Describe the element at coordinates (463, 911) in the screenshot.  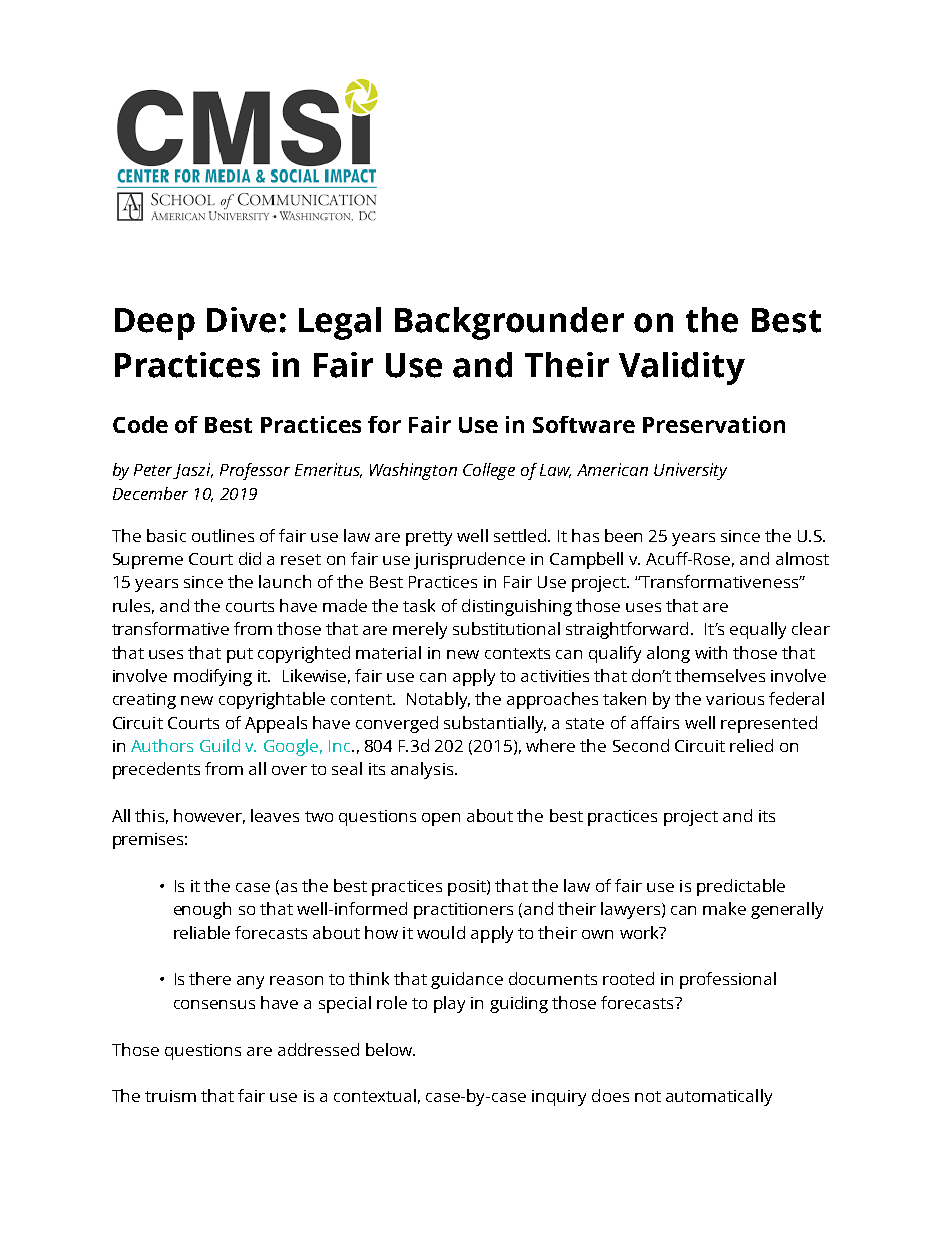
I see `practitioners` at that location.
